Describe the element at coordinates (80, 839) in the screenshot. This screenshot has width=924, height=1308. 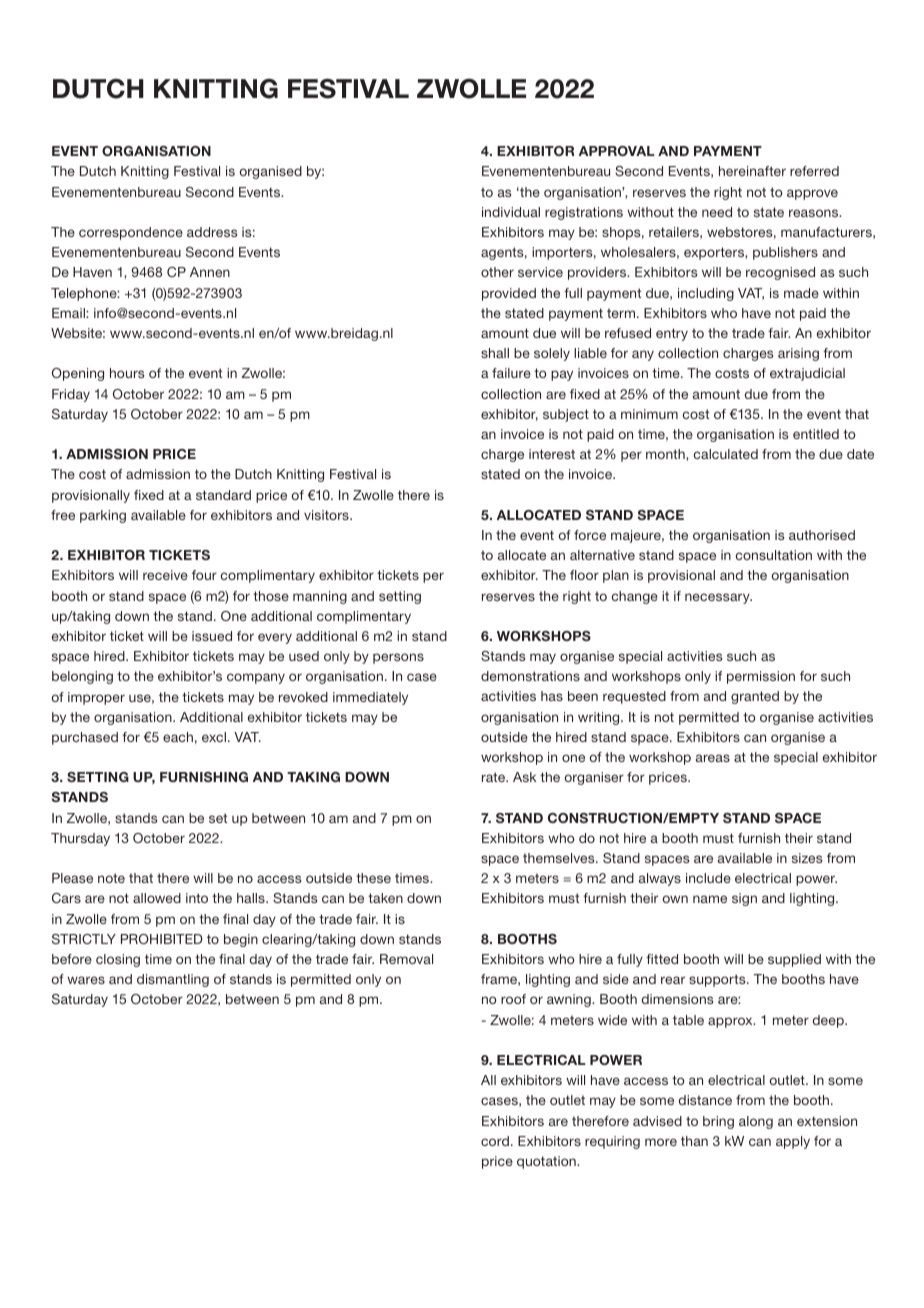
I see `Thursday` at that location.
